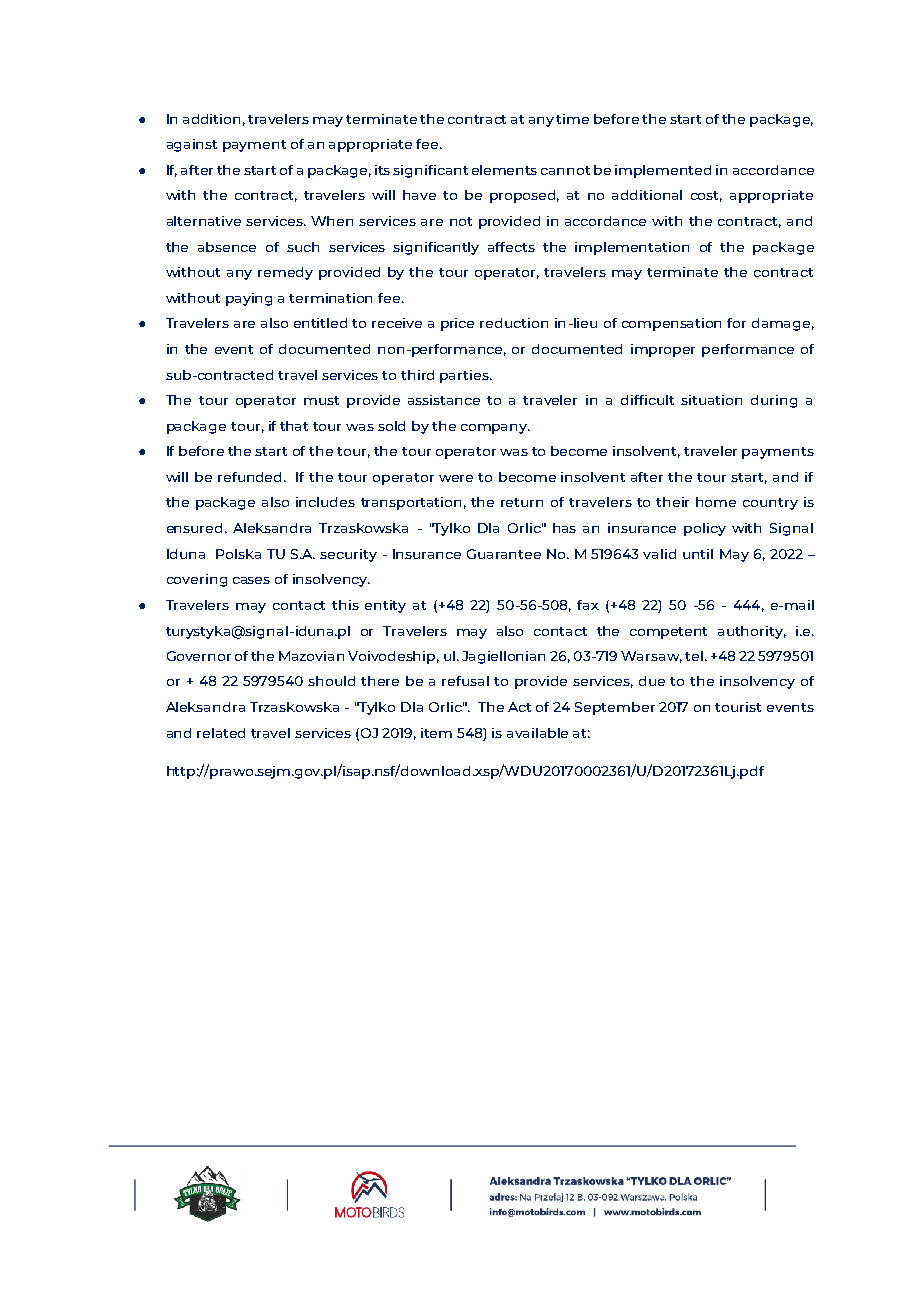 The image size is (924, 1308). I want to click on against, so click(192, 145).
